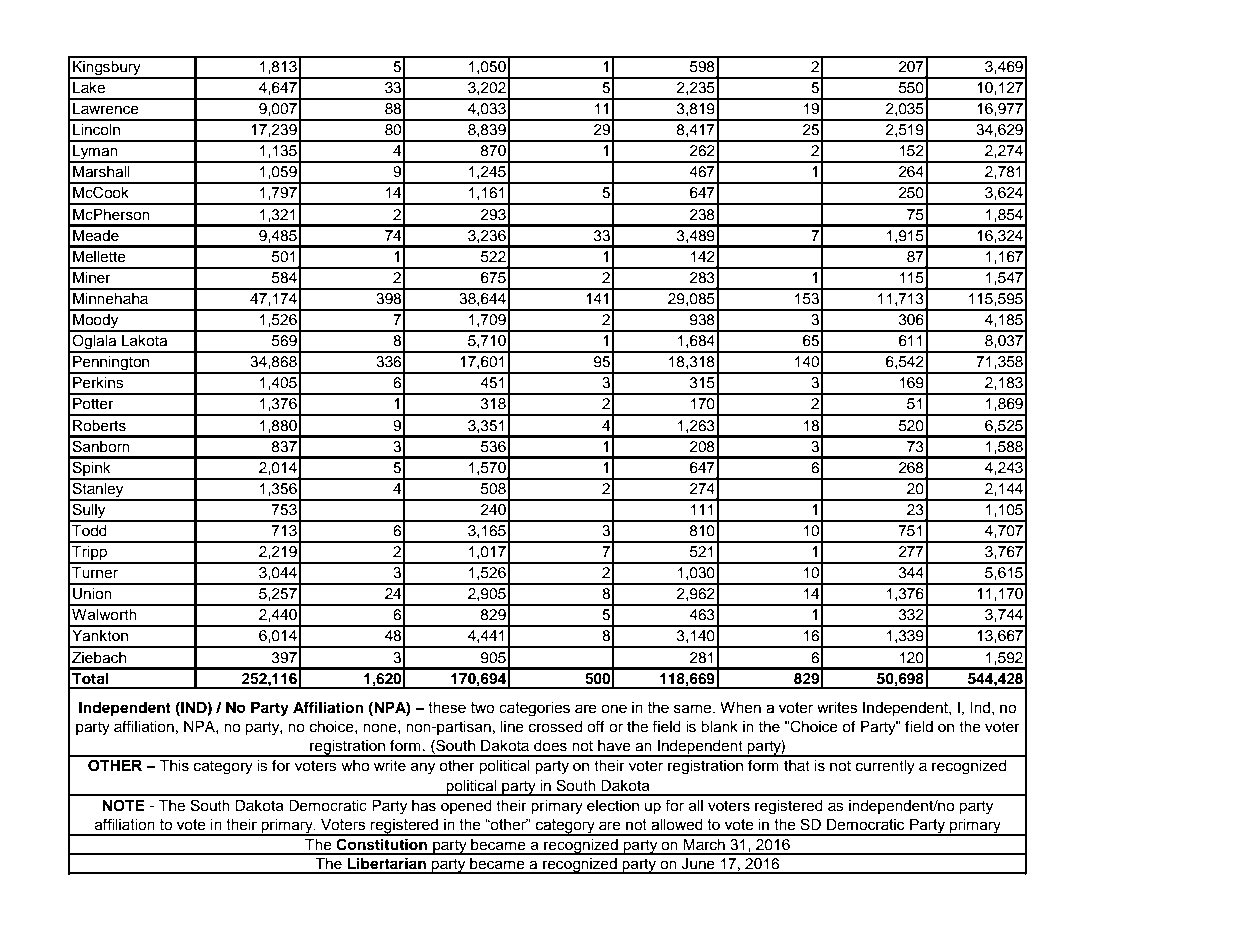 The width and height of the document is (1233, 952). I want to click on Marshall, so click(101, 172).
